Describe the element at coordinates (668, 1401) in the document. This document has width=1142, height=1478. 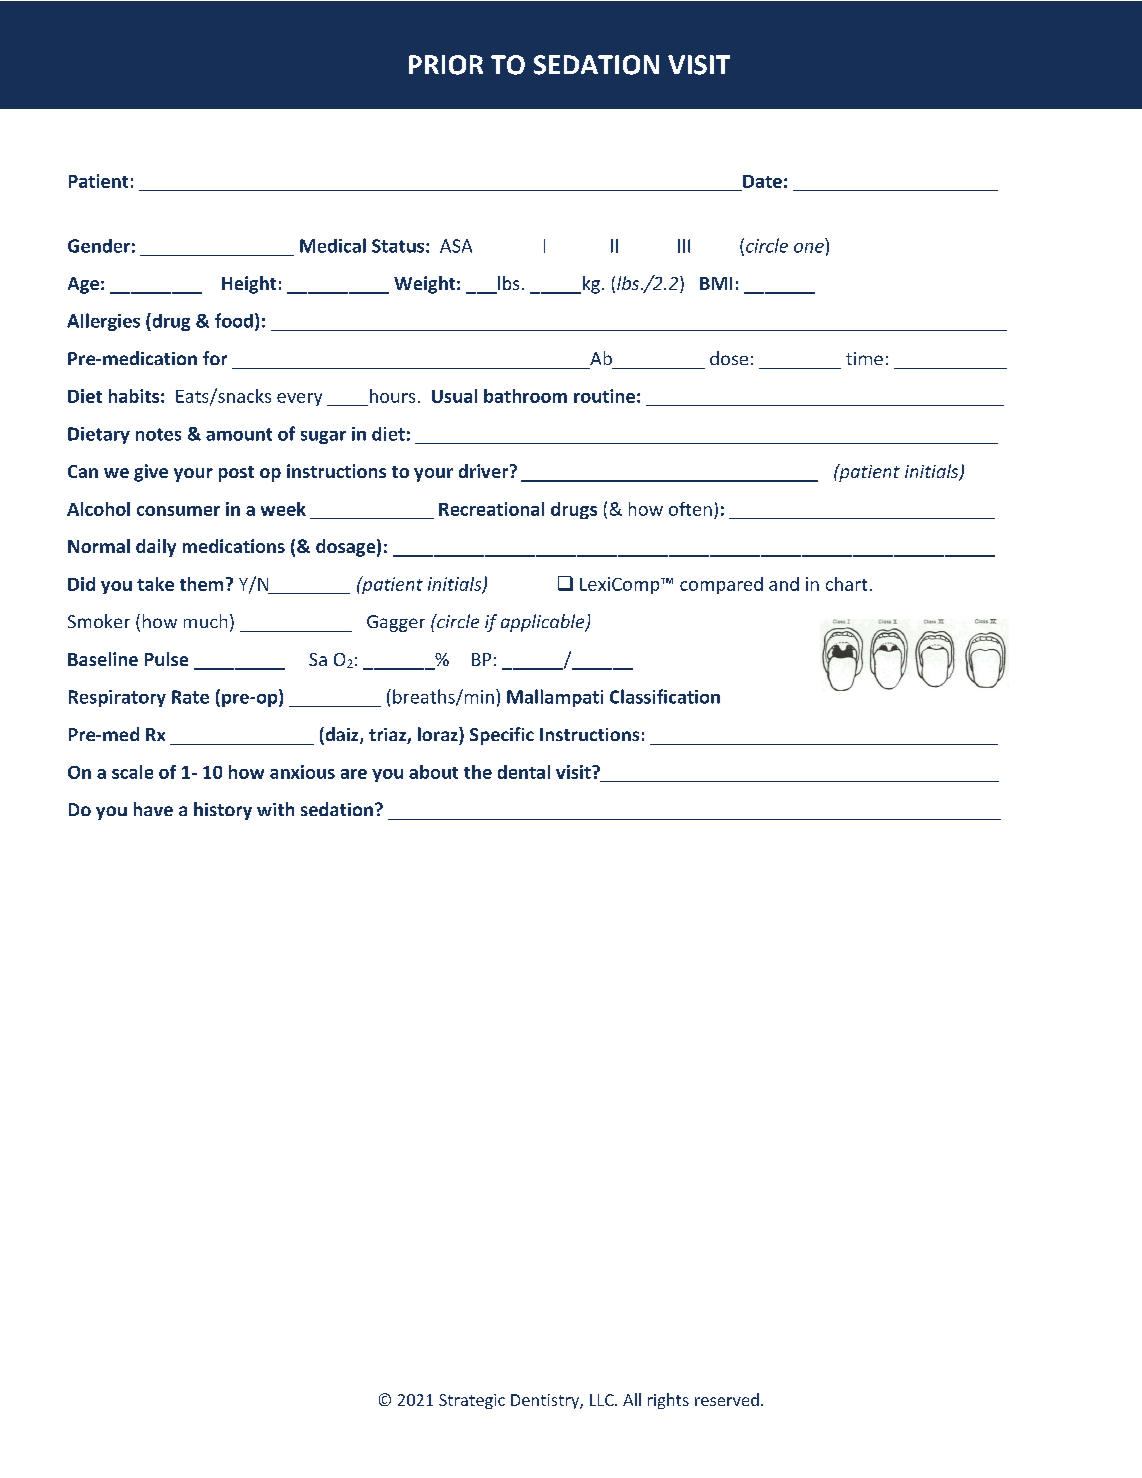
I see `rights` at that location.
